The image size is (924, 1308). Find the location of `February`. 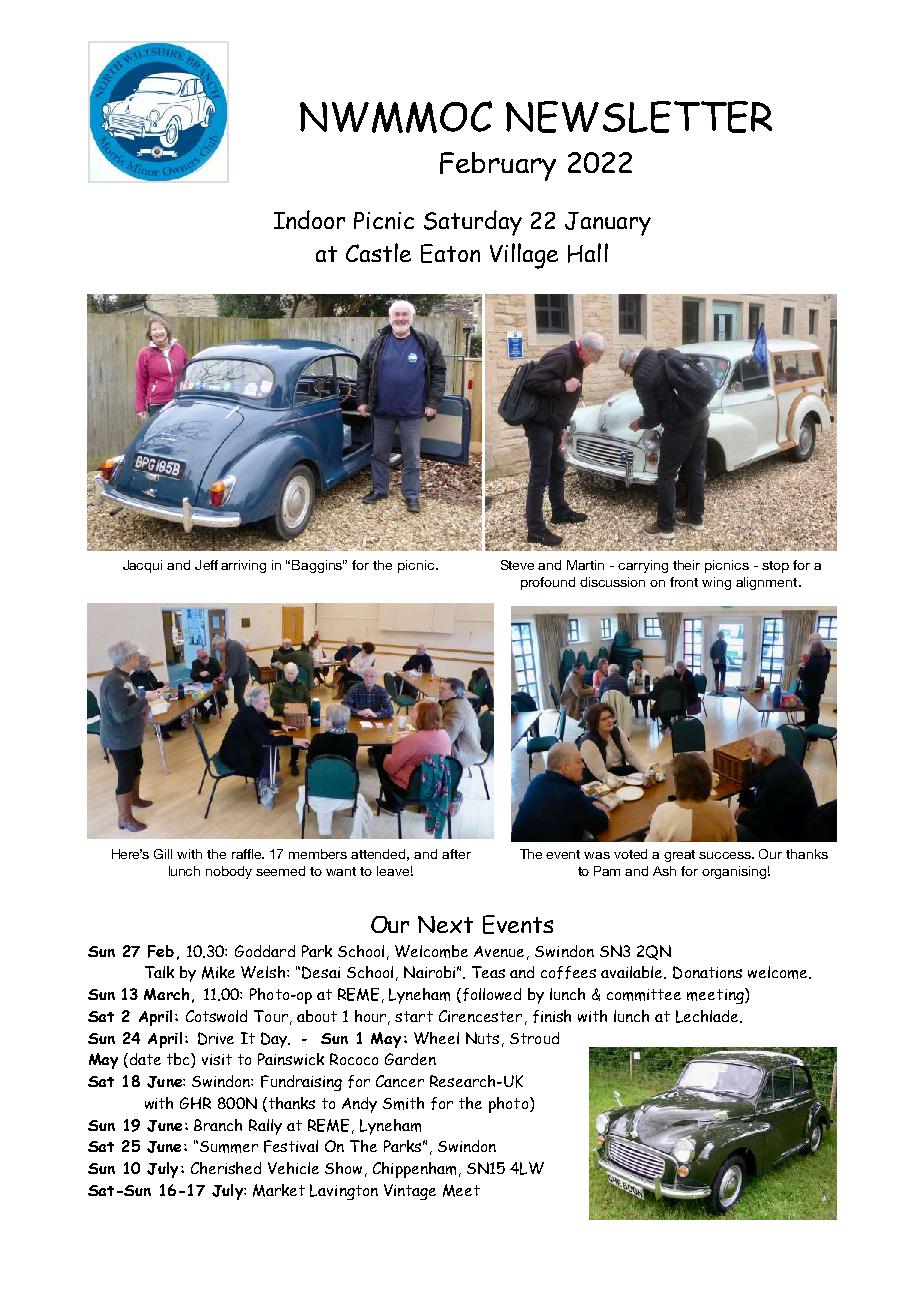

February is located at coordinates (498, 166).
